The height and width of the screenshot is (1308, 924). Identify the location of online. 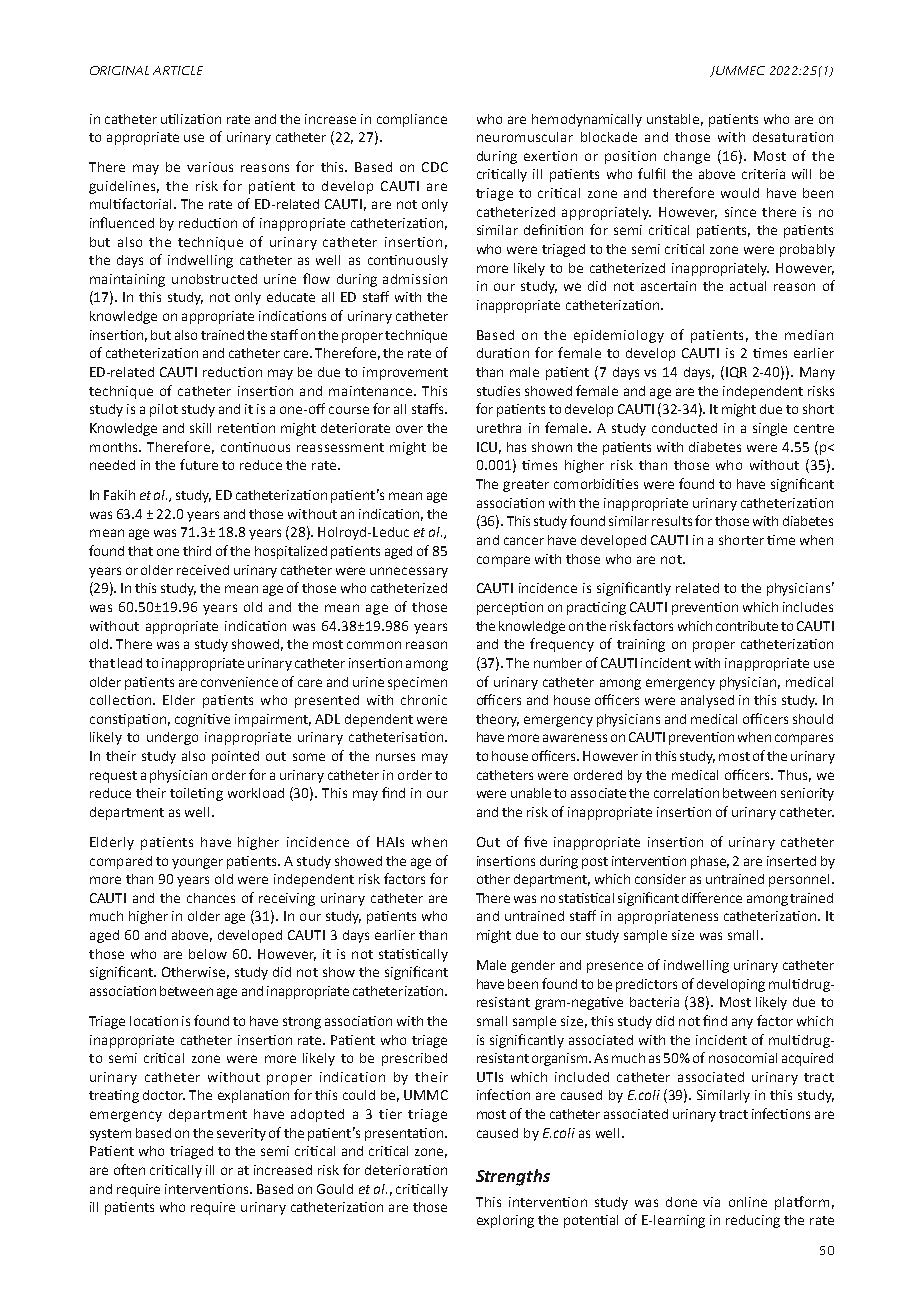
(748, 1202).
